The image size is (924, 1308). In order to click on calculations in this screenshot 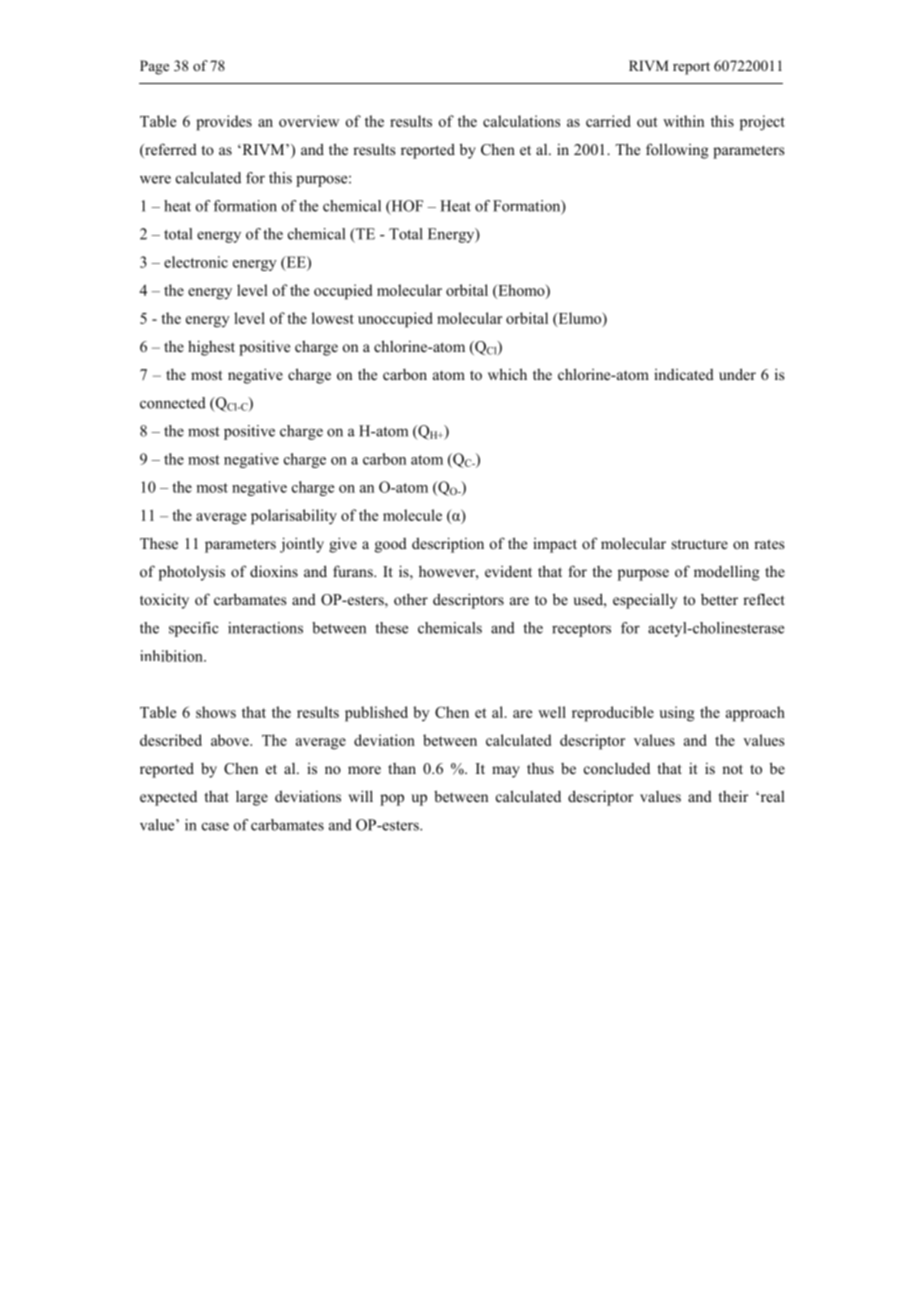, I will do `click(521, 121)`.
